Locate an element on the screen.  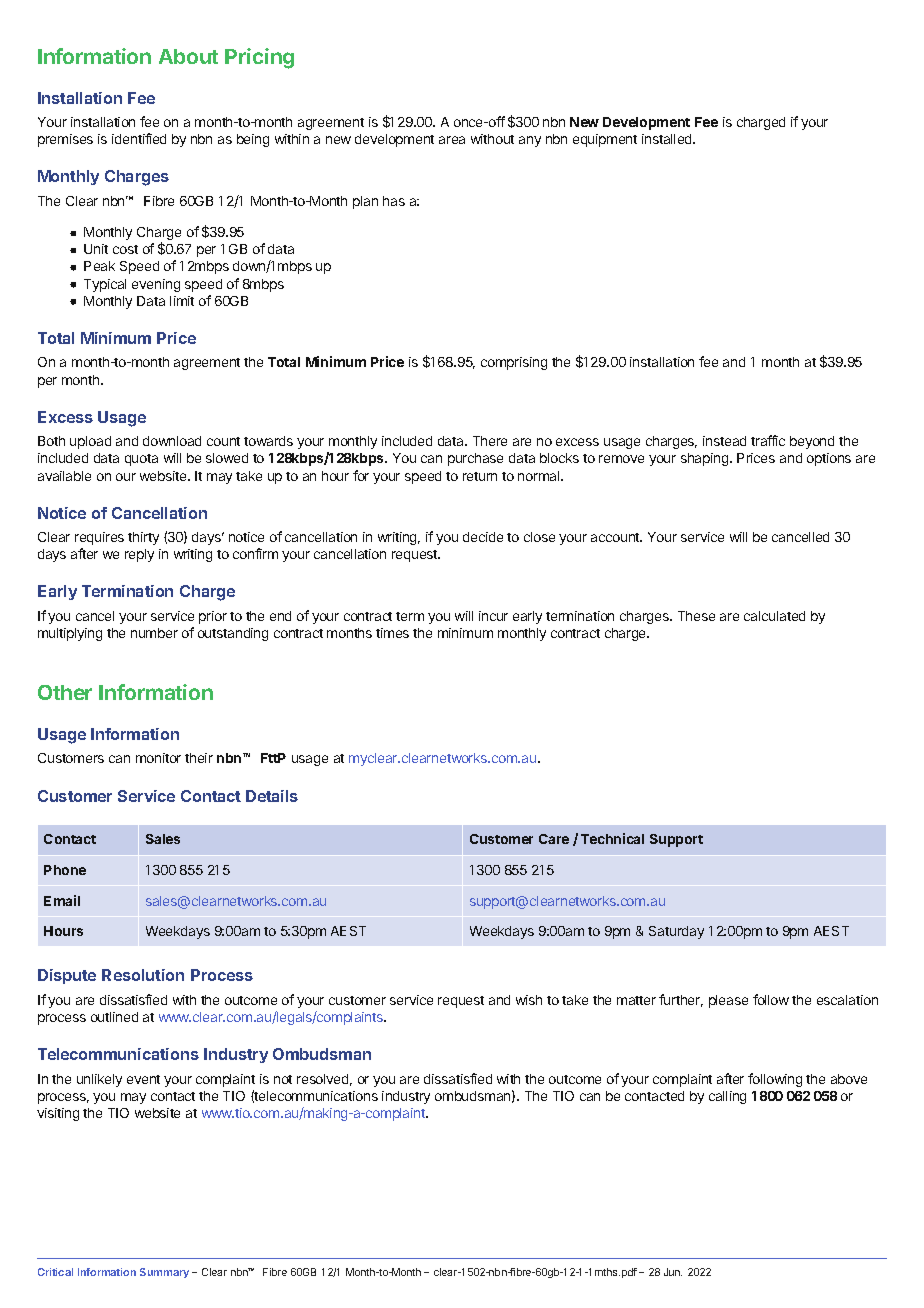
Summary is located at coordinates (164, 1273).
